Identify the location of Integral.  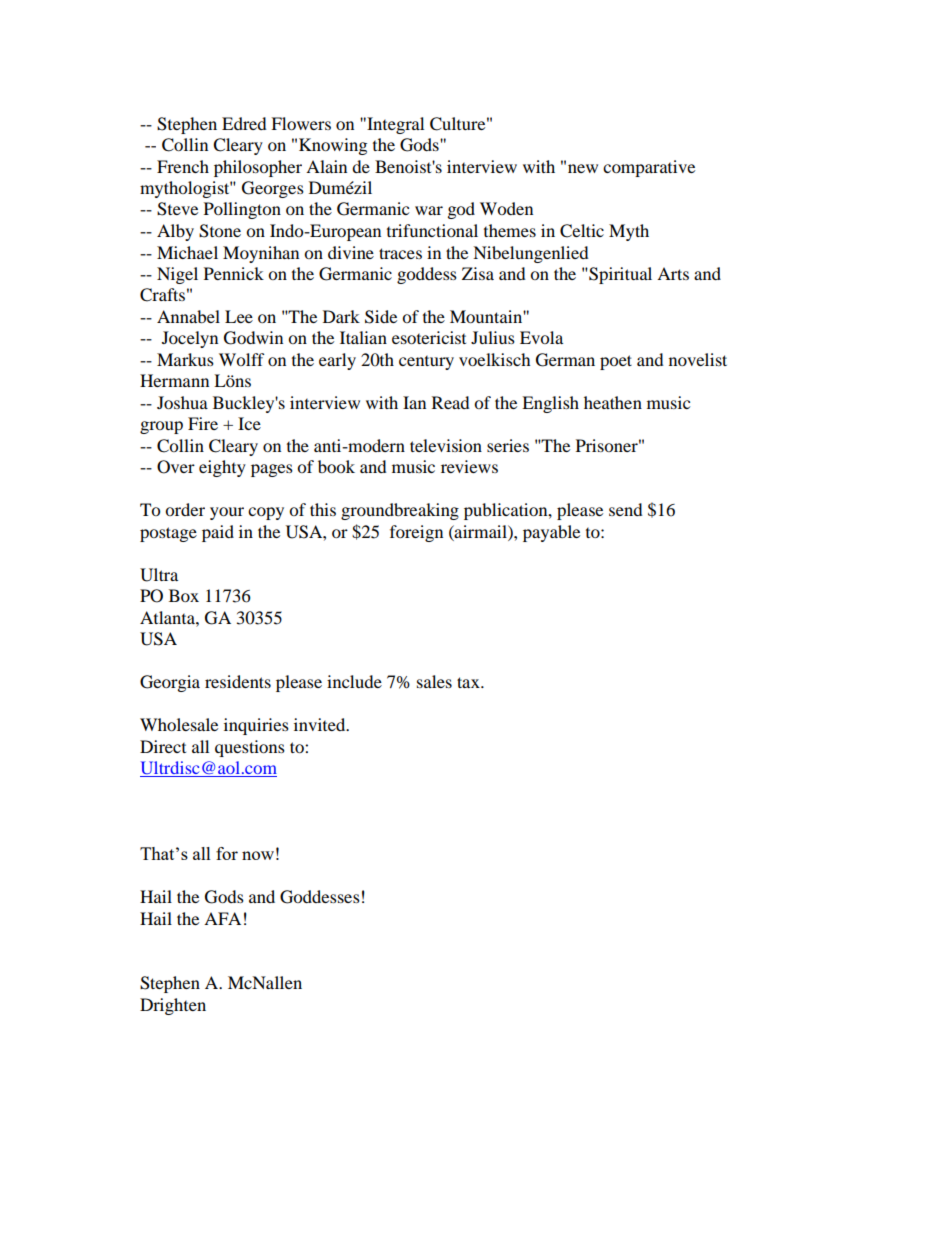
(394, 125).
